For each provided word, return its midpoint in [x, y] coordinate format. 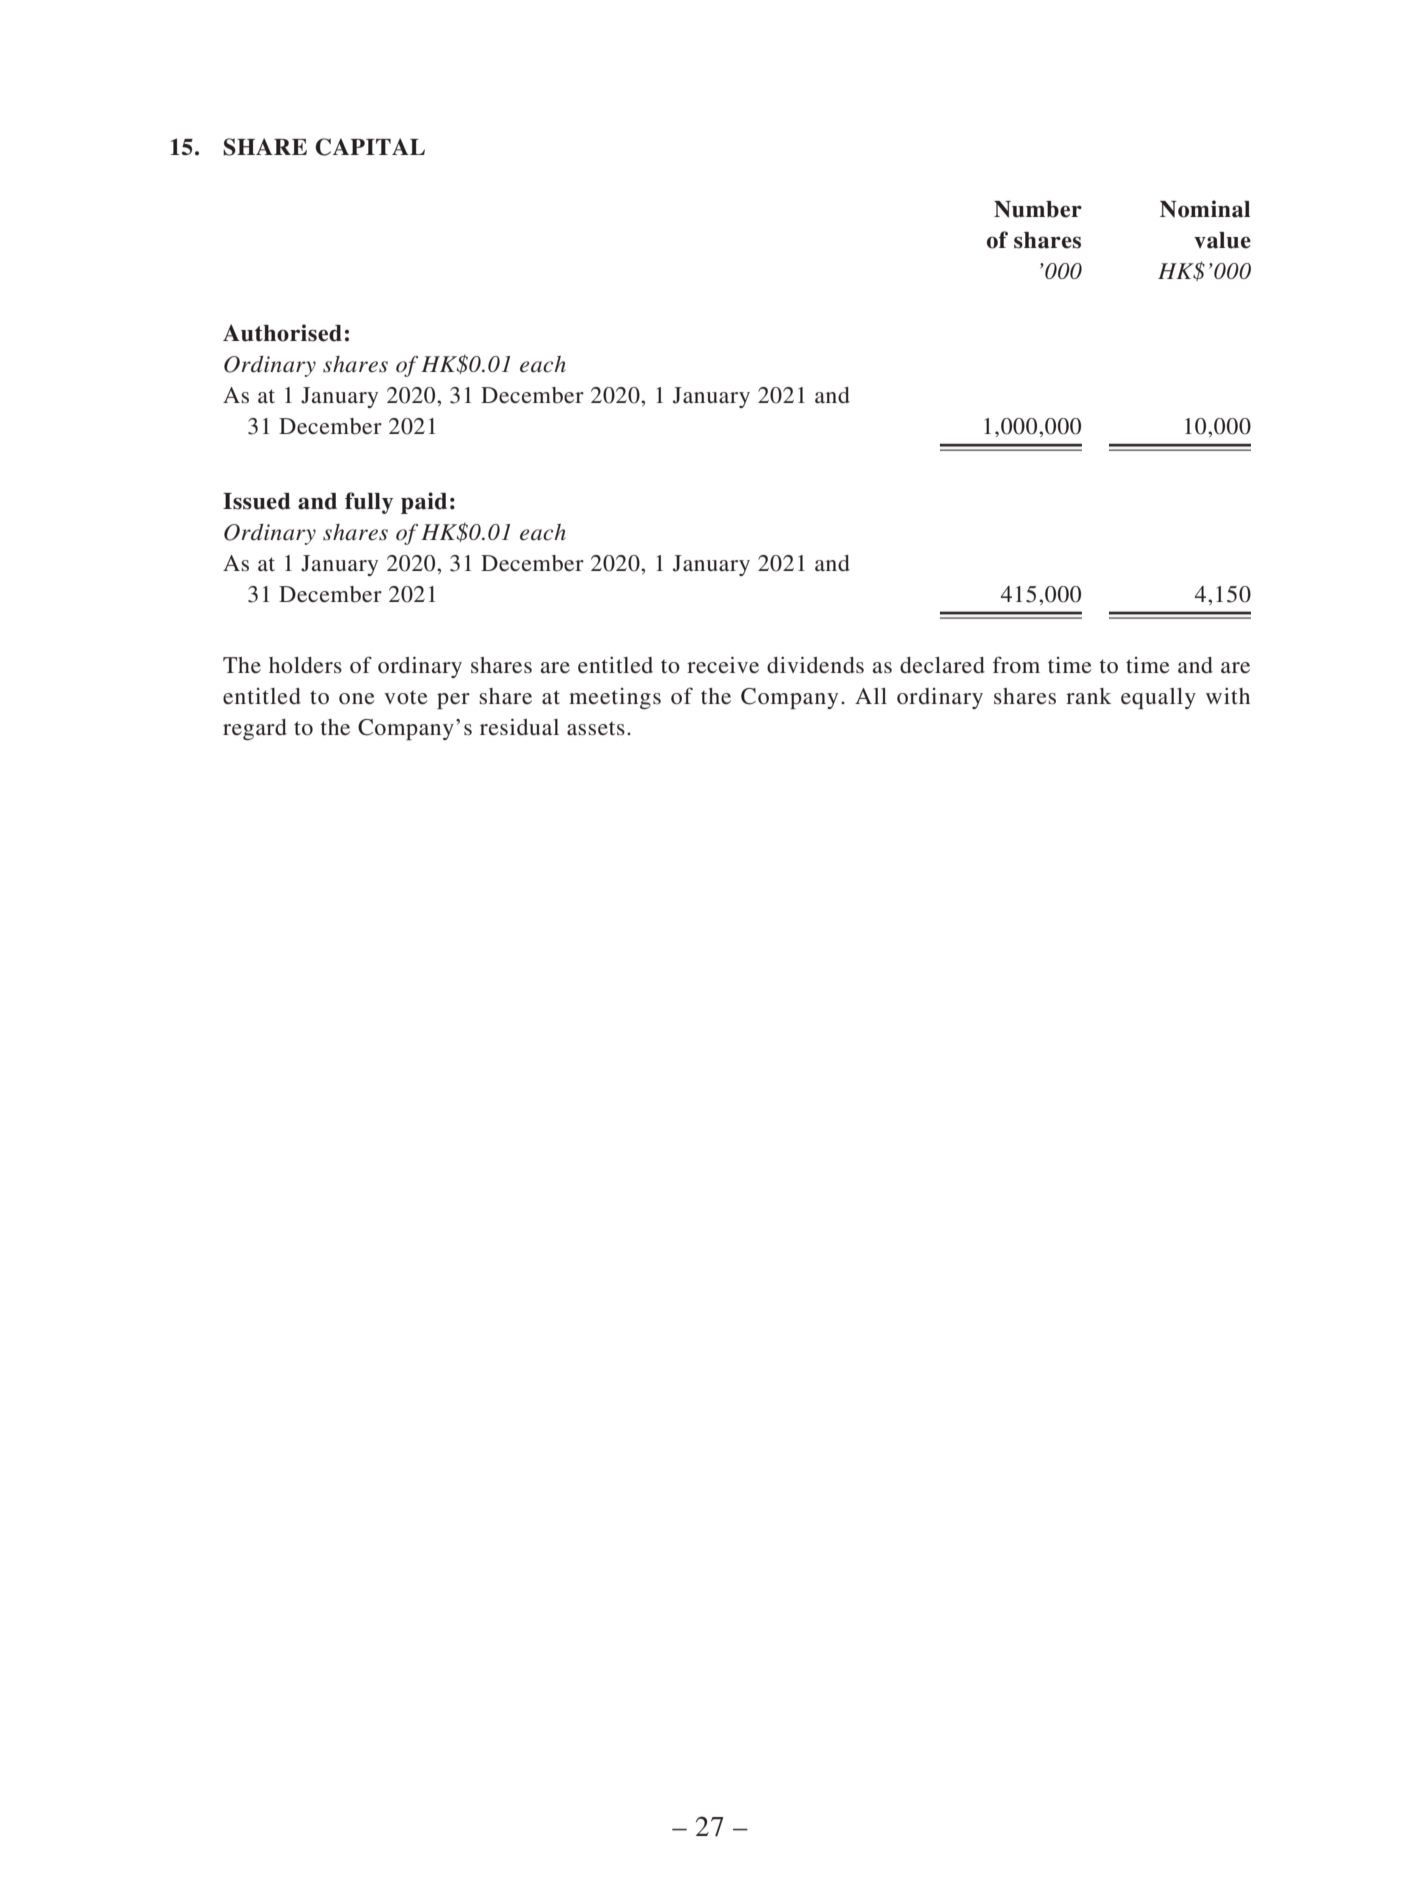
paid [424, 503]
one [357, 699]
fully [369, 503]
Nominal [1205, 209]
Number [1038, 209]
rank [1088, 696]
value [1222, 240]
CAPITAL [370, 147]
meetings [615, 698]
